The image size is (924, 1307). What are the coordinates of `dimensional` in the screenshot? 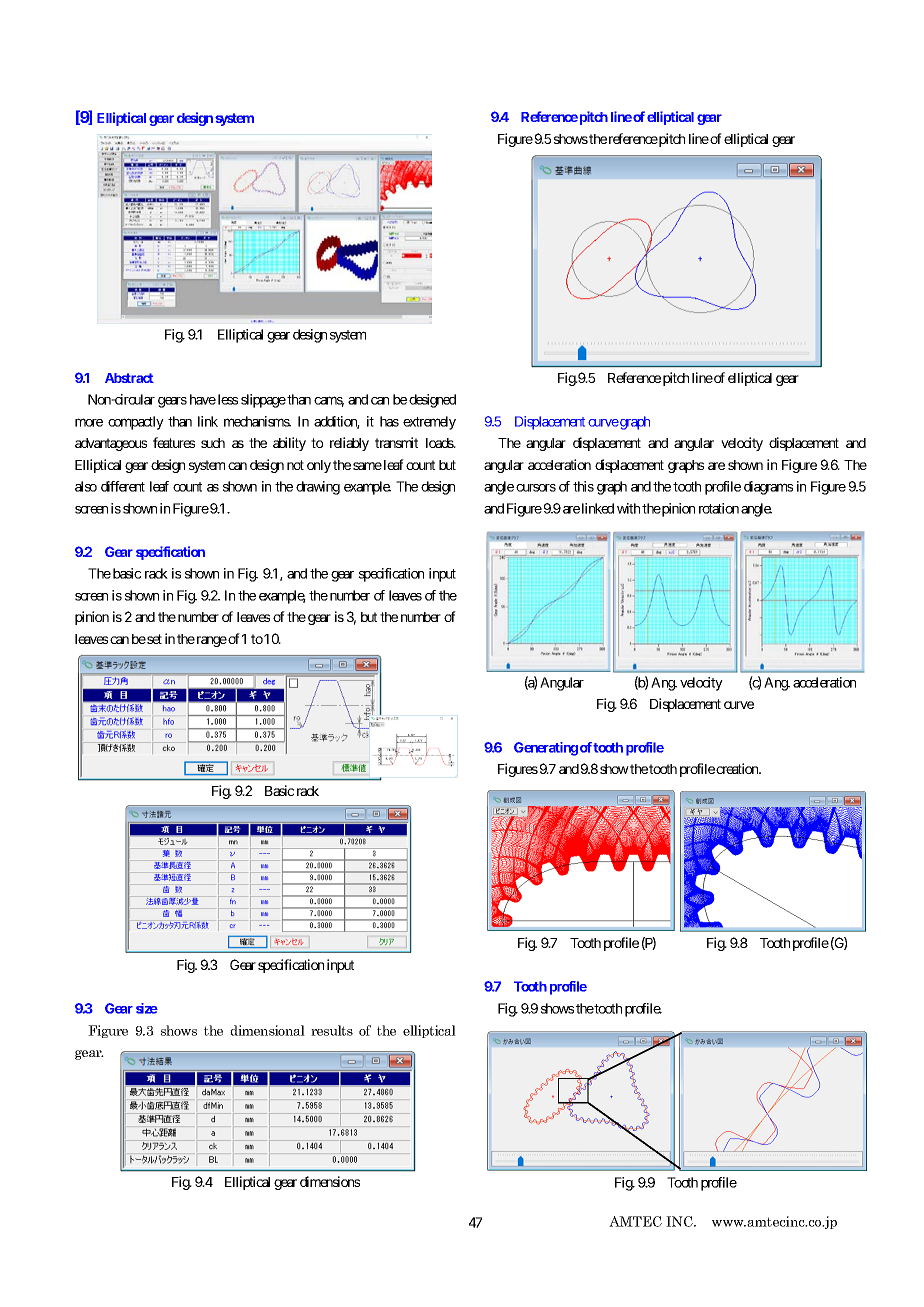 It's located at (267, 1030).
